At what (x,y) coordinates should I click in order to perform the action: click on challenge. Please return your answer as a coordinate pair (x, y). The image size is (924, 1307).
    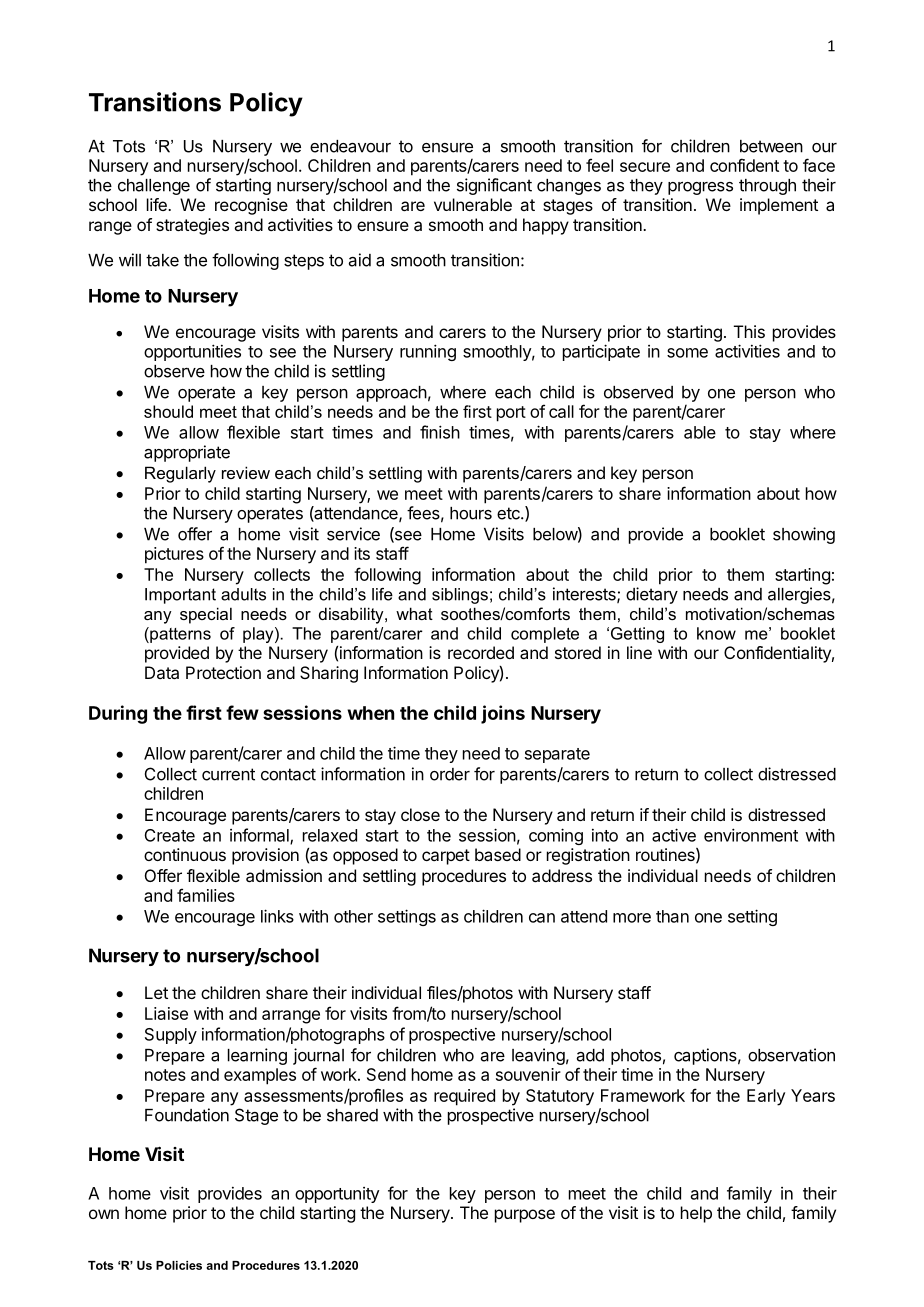
    Looking at the image, I should click on (154, 187).
